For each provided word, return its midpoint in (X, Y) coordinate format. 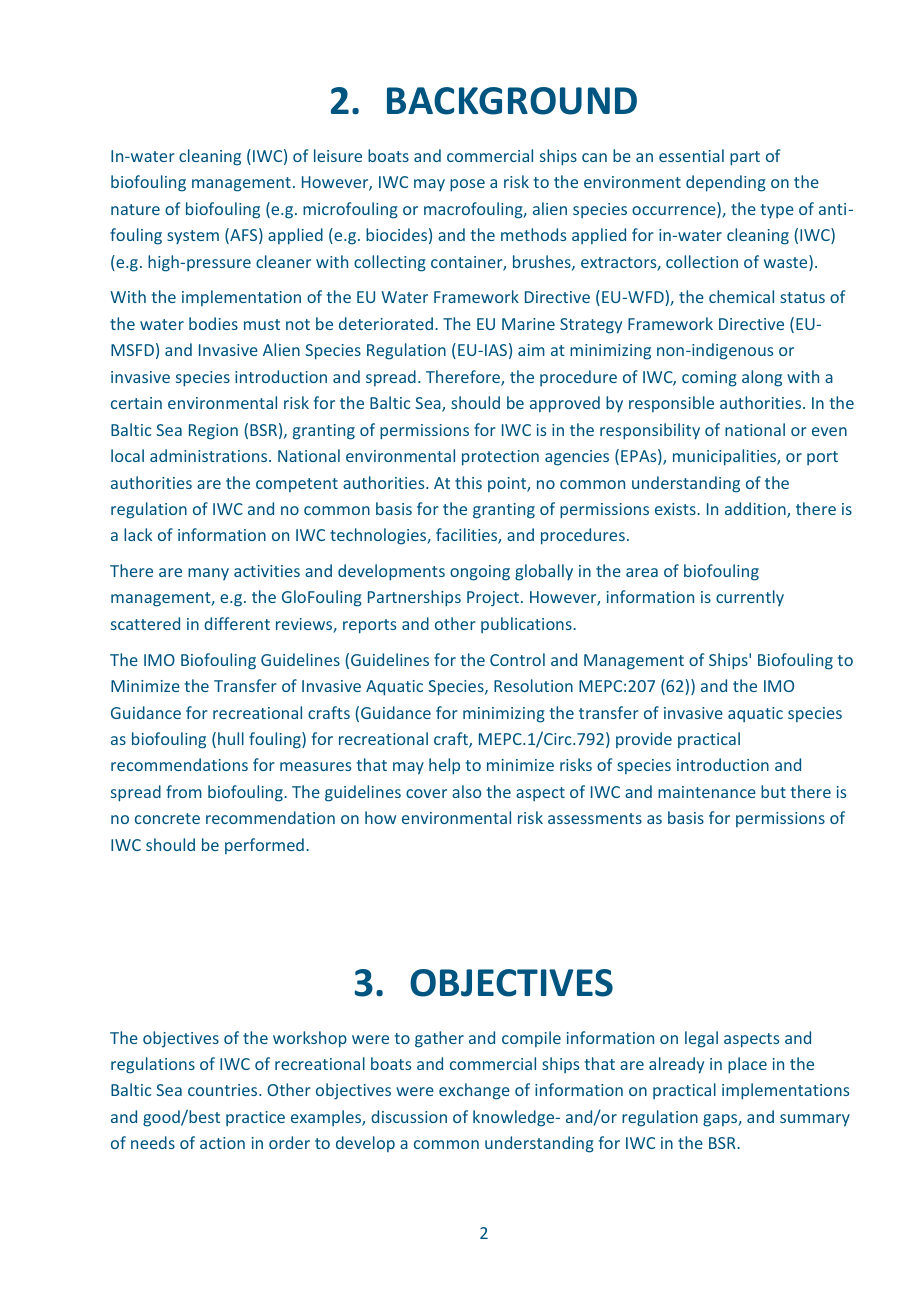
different (237, 623)
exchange (474, 1091)
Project (493, 599)
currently (750, 598)
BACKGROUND (512, 101)
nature (135, 209)
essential (691, 155)
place (747, 1065)
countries (224, 1090)
